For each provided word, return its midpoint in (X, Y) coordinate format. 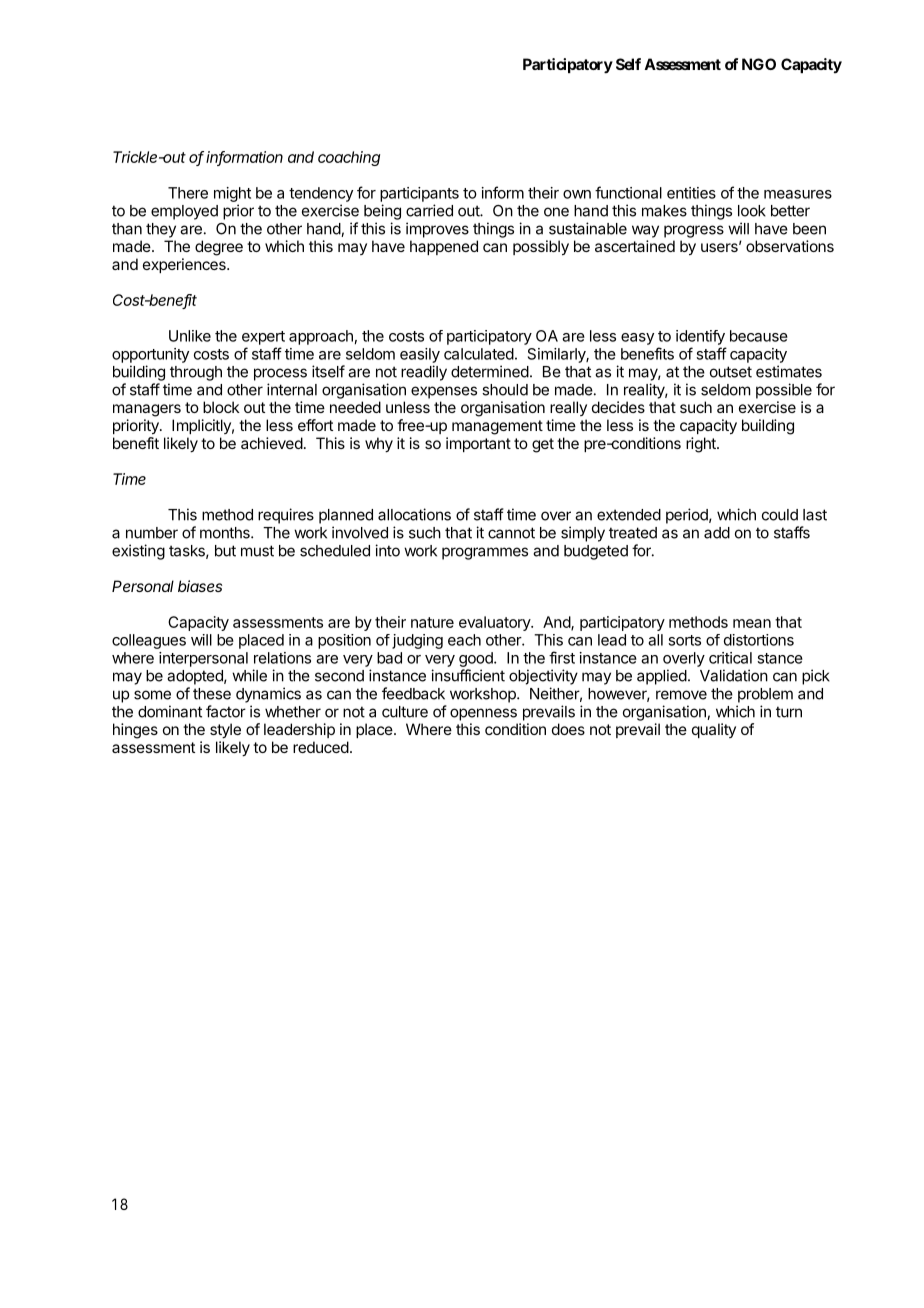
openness (483, 714)
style (225, 731)
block (221, 407)
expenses (444, 392)
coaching (349, 158)
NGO (759, 64)
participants (419, 194)
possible (784, 391)
